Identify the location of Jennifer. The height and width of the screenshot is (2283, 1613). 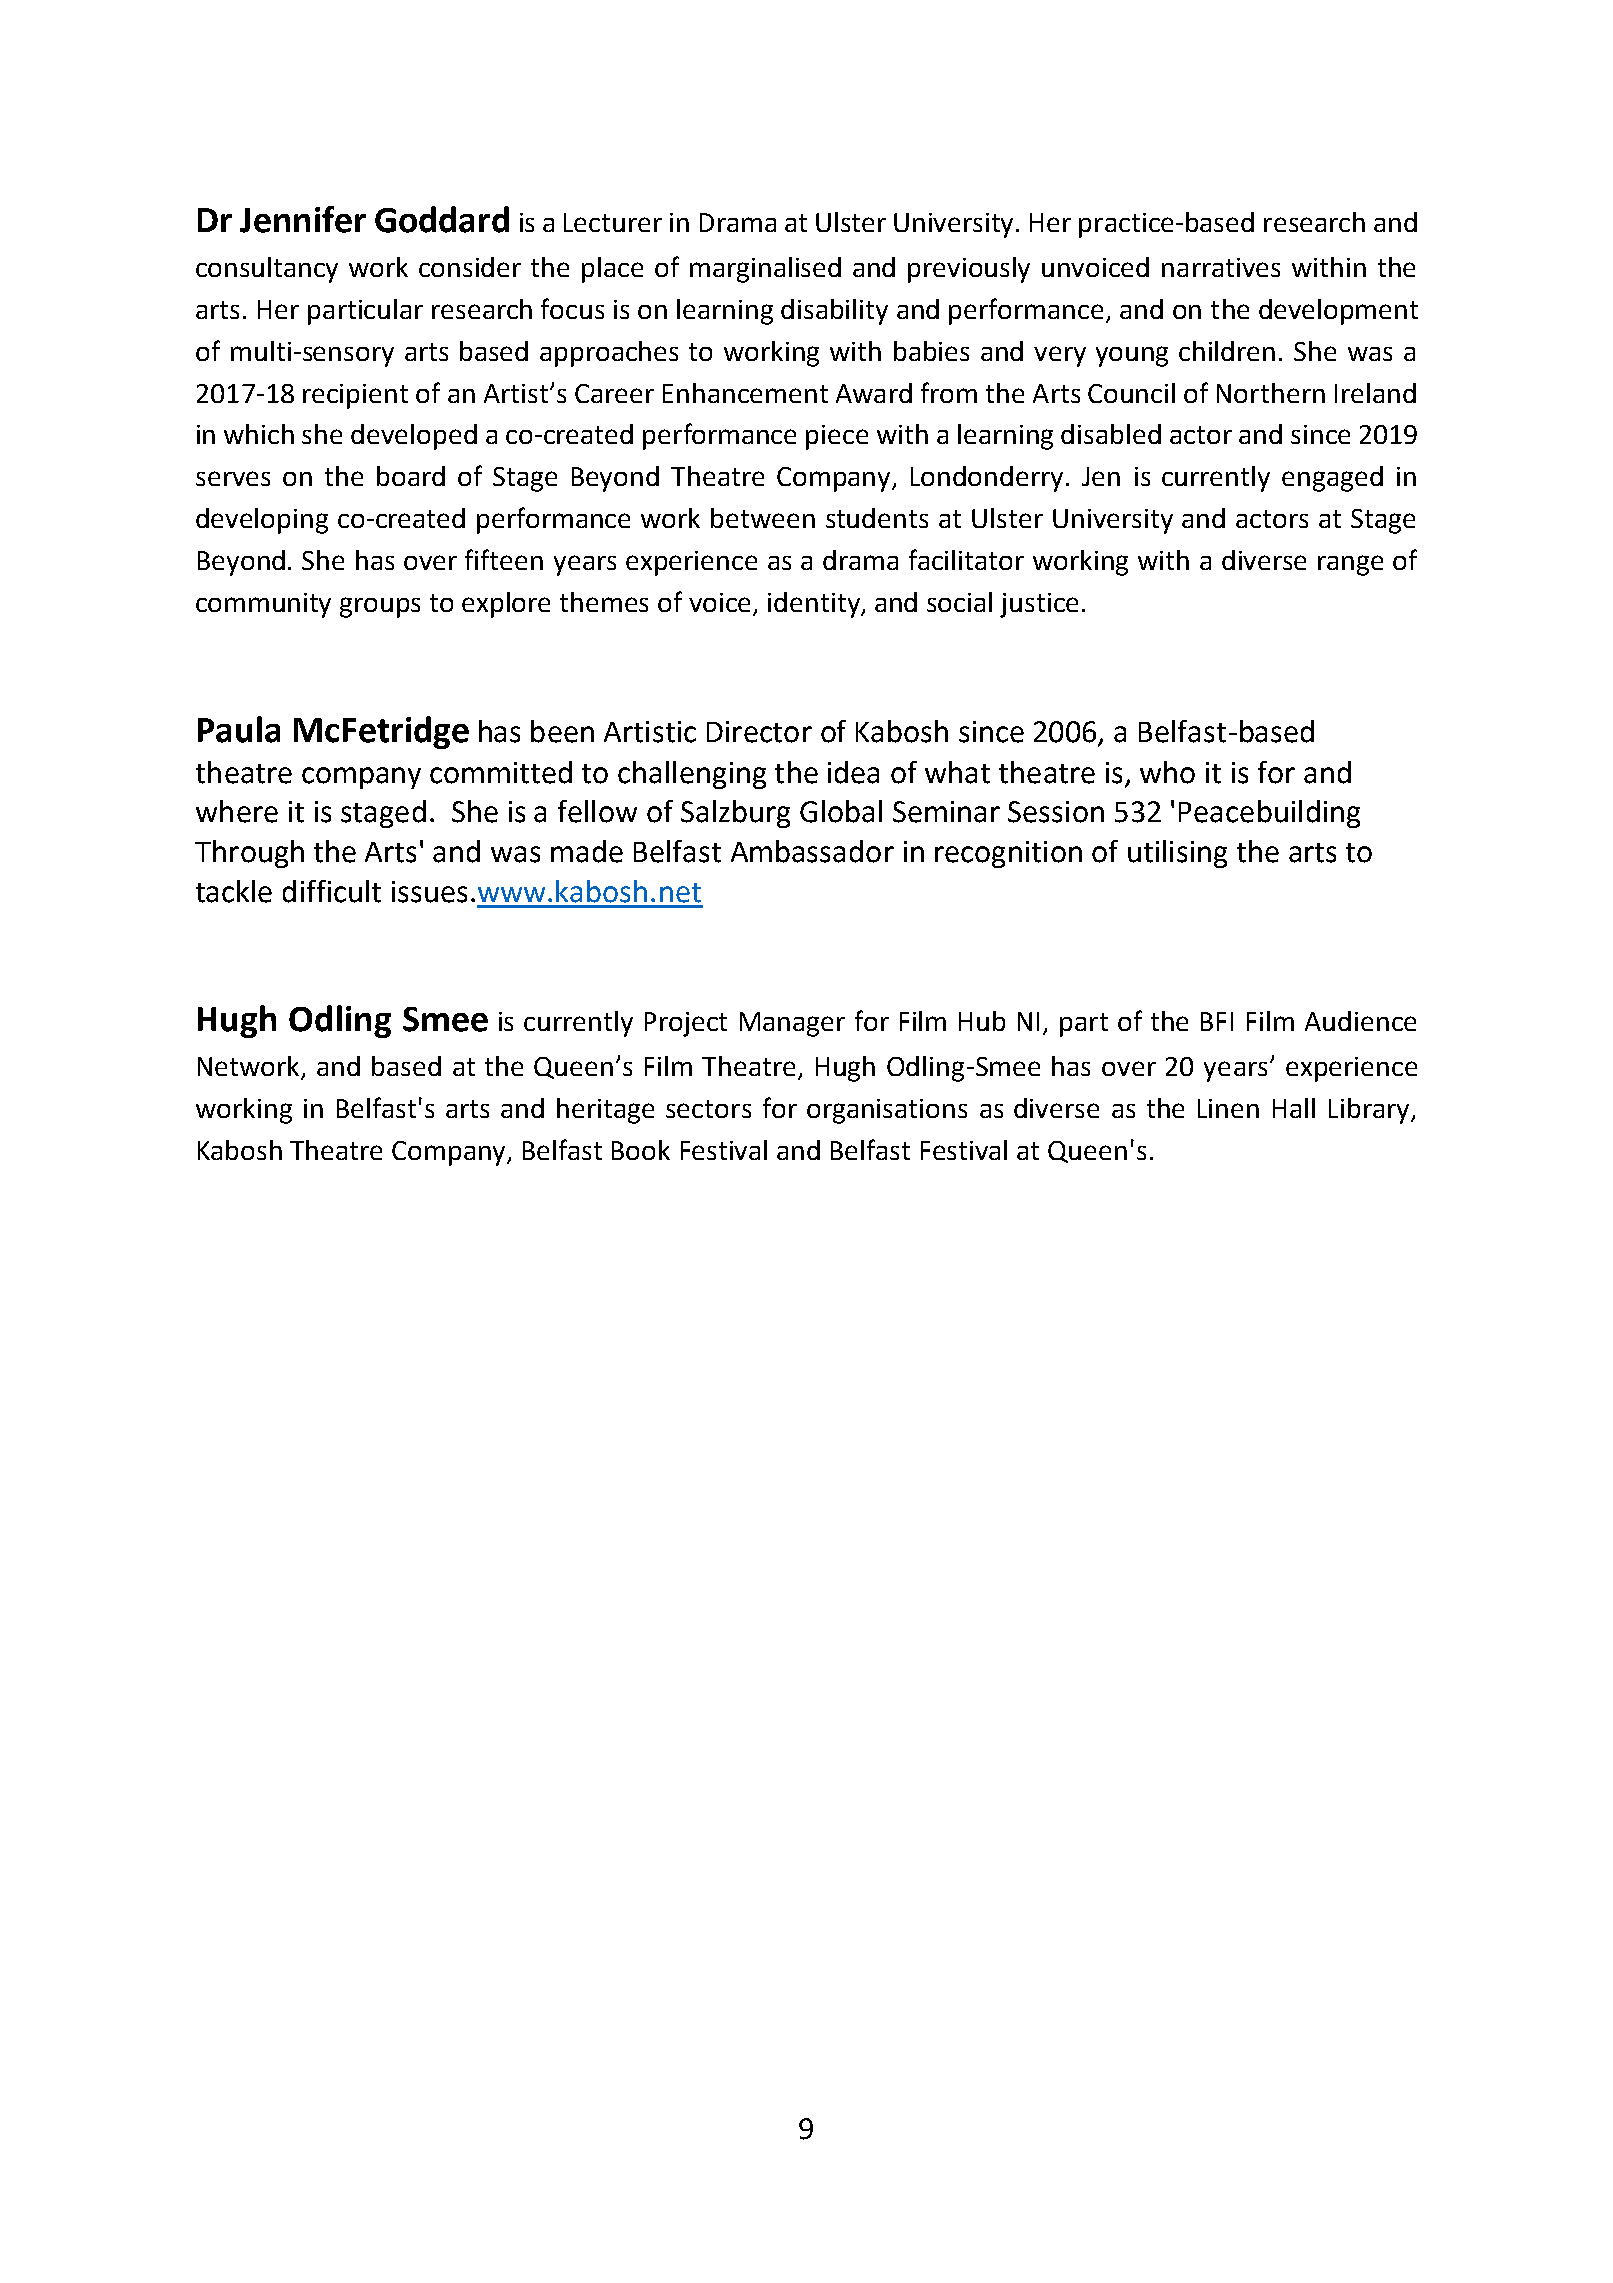
(303, 219).
